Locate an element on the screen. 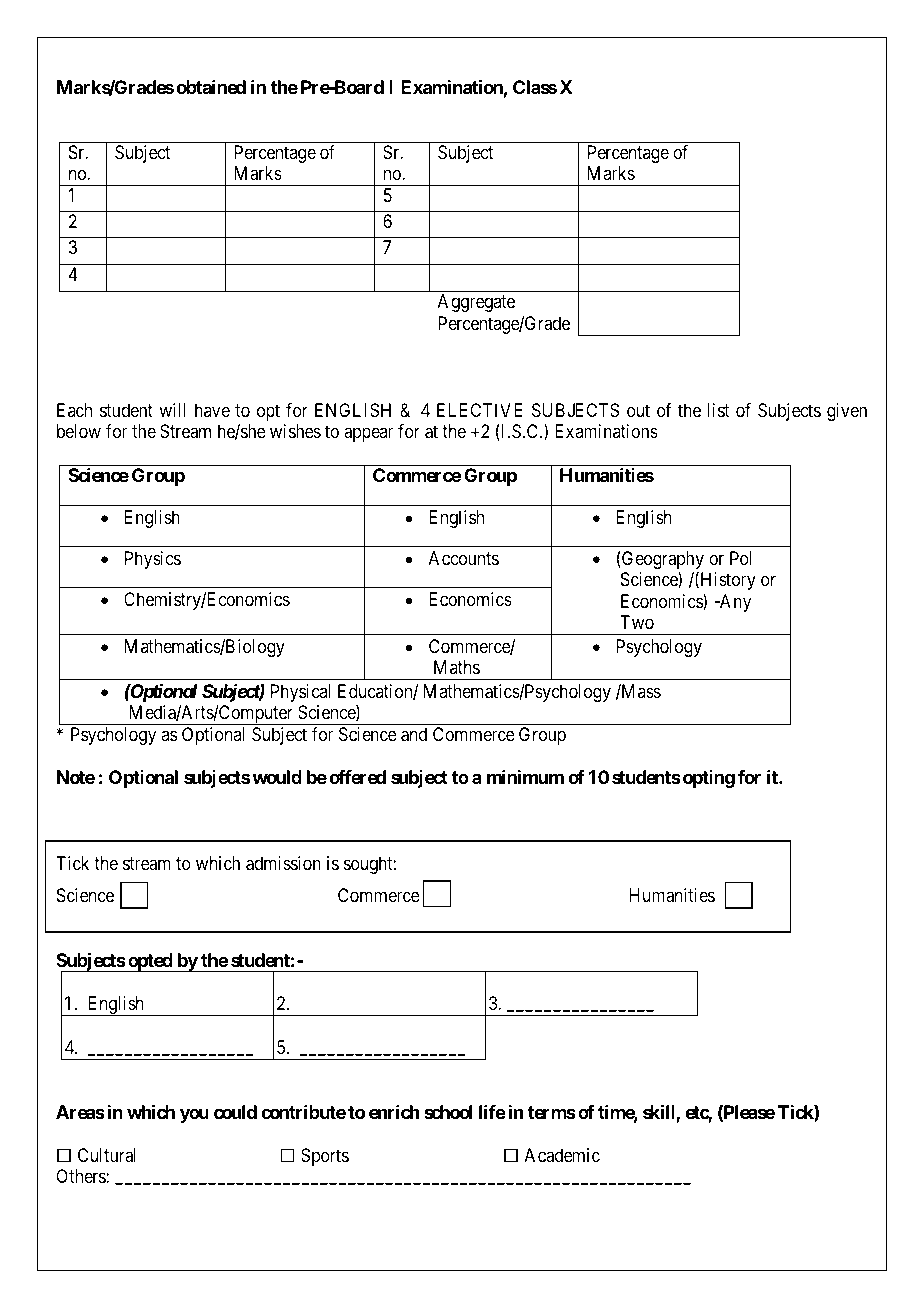 The image size is (924, 1308). Any is located at coordinates (734, 603).
